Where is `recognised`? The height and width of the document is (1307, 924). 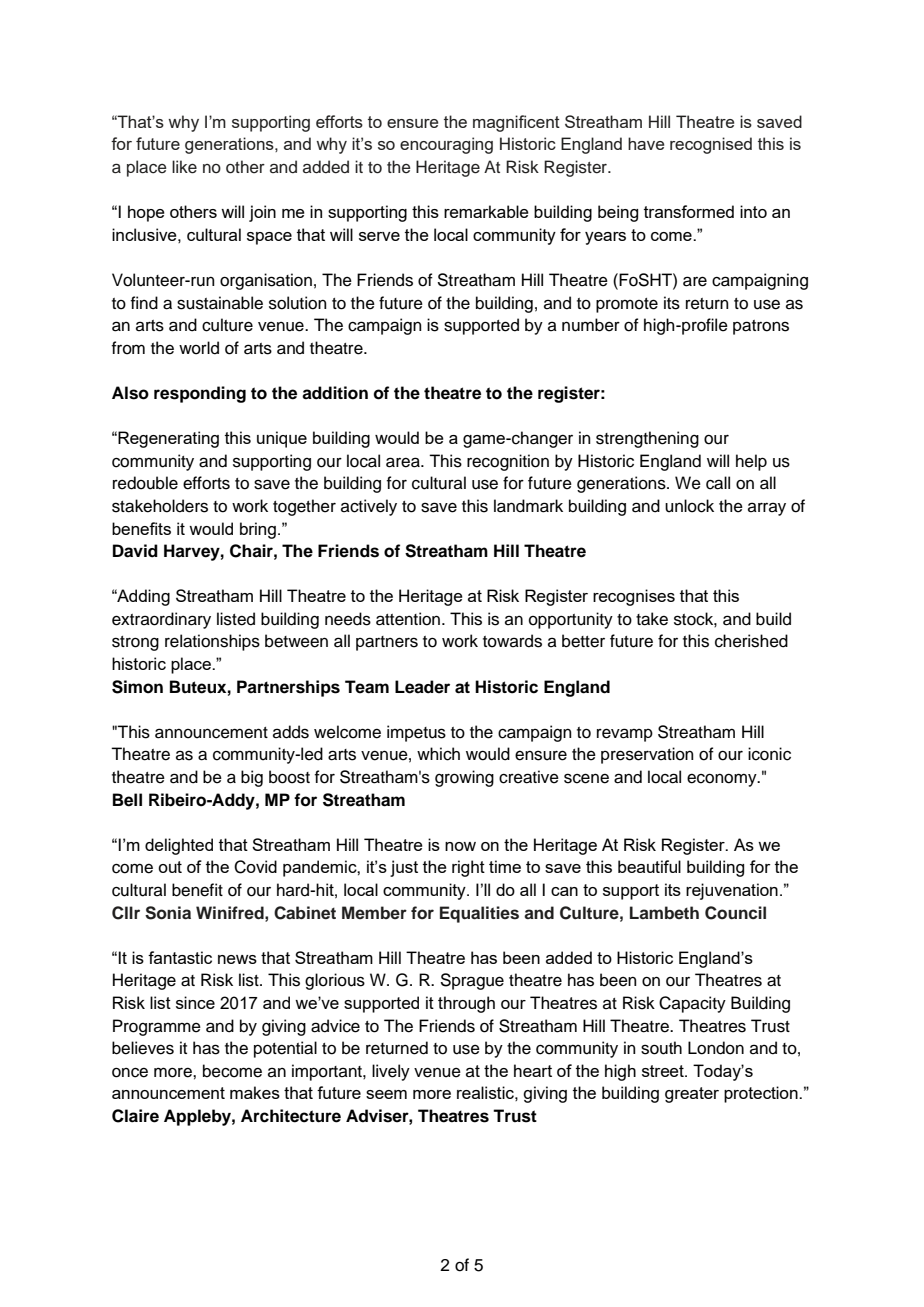 recognised is located at coordinates (711, 145).
